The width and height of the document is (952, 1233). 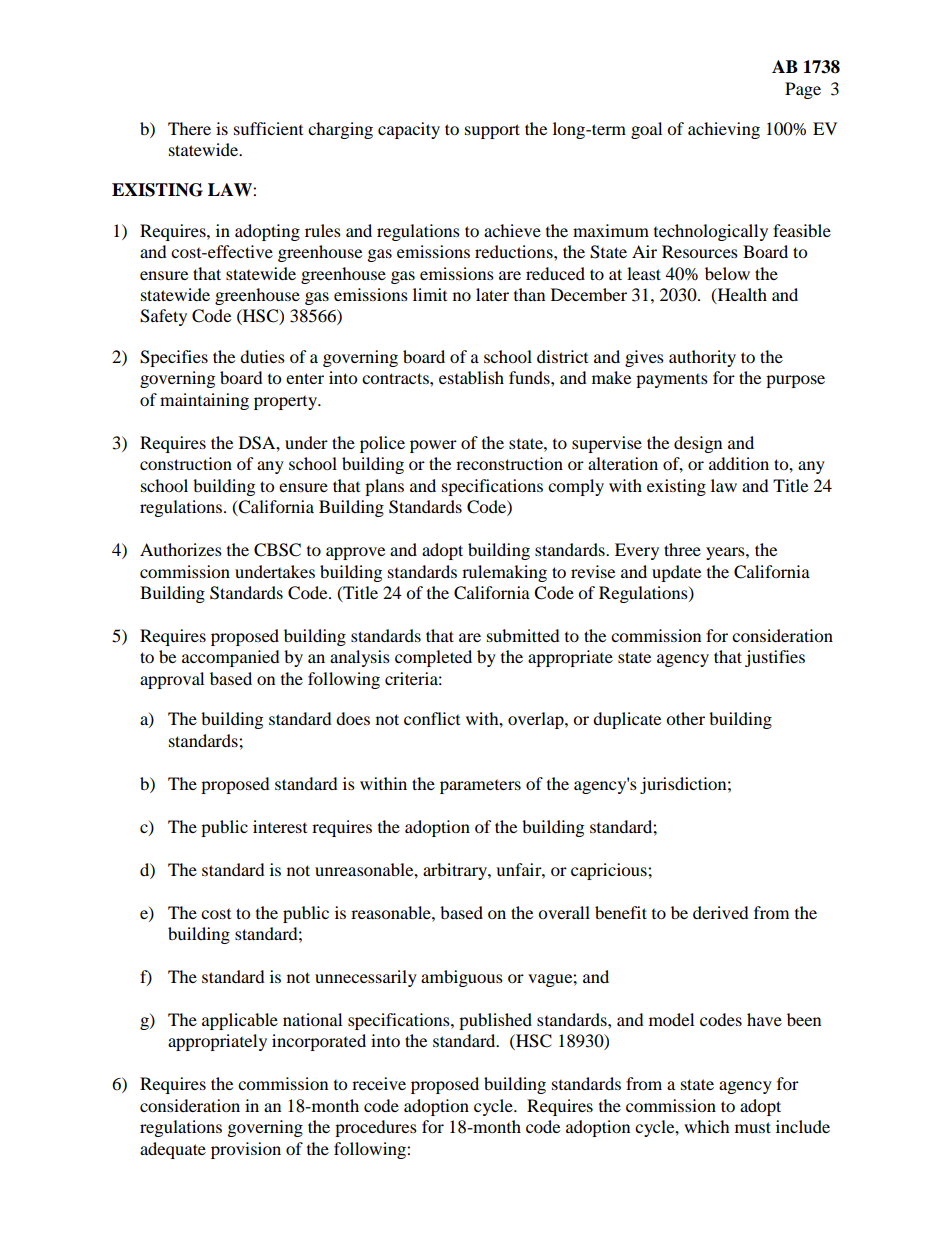 What do you see at coordinates (523, 635) in the document?
I see `submitted` at bounding box center [523, 635].
